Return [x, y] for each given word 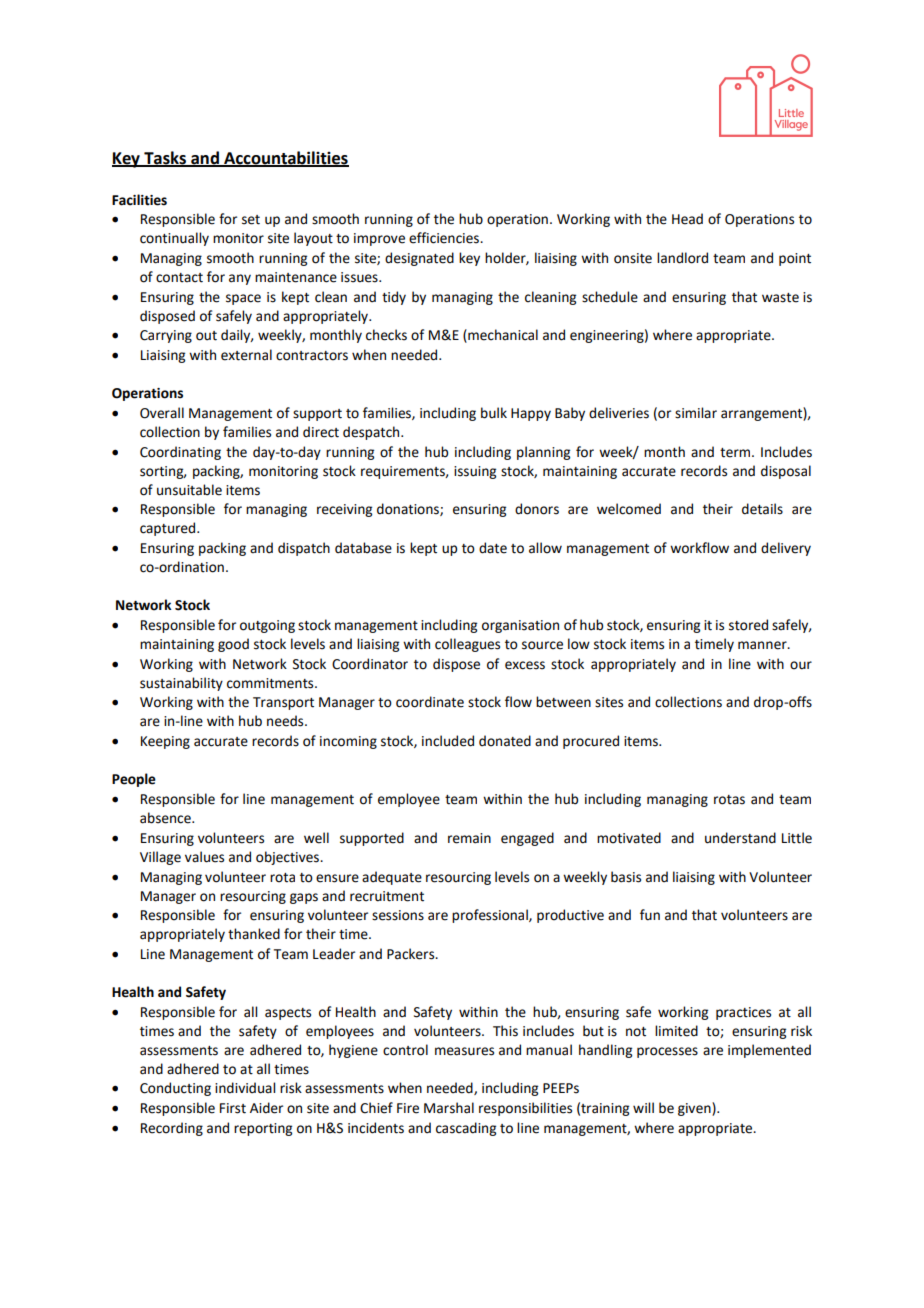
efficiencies [445, 238]
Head [687, 219]
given [695, 1109]
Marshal [449, 1108]
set [251, 220]
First [233, 1108]
